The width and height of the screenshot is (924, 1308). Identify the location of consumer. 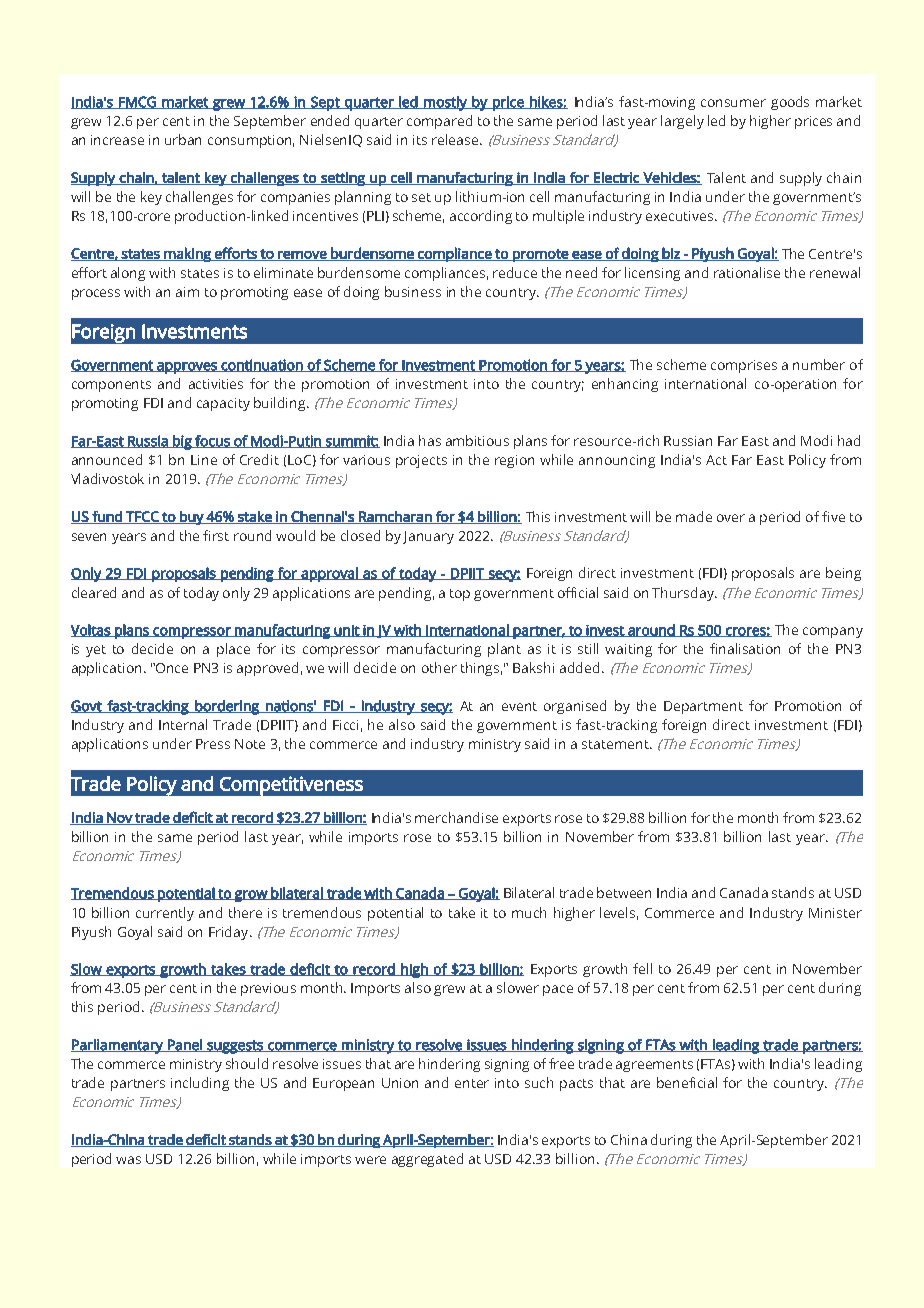
(733, 103).
